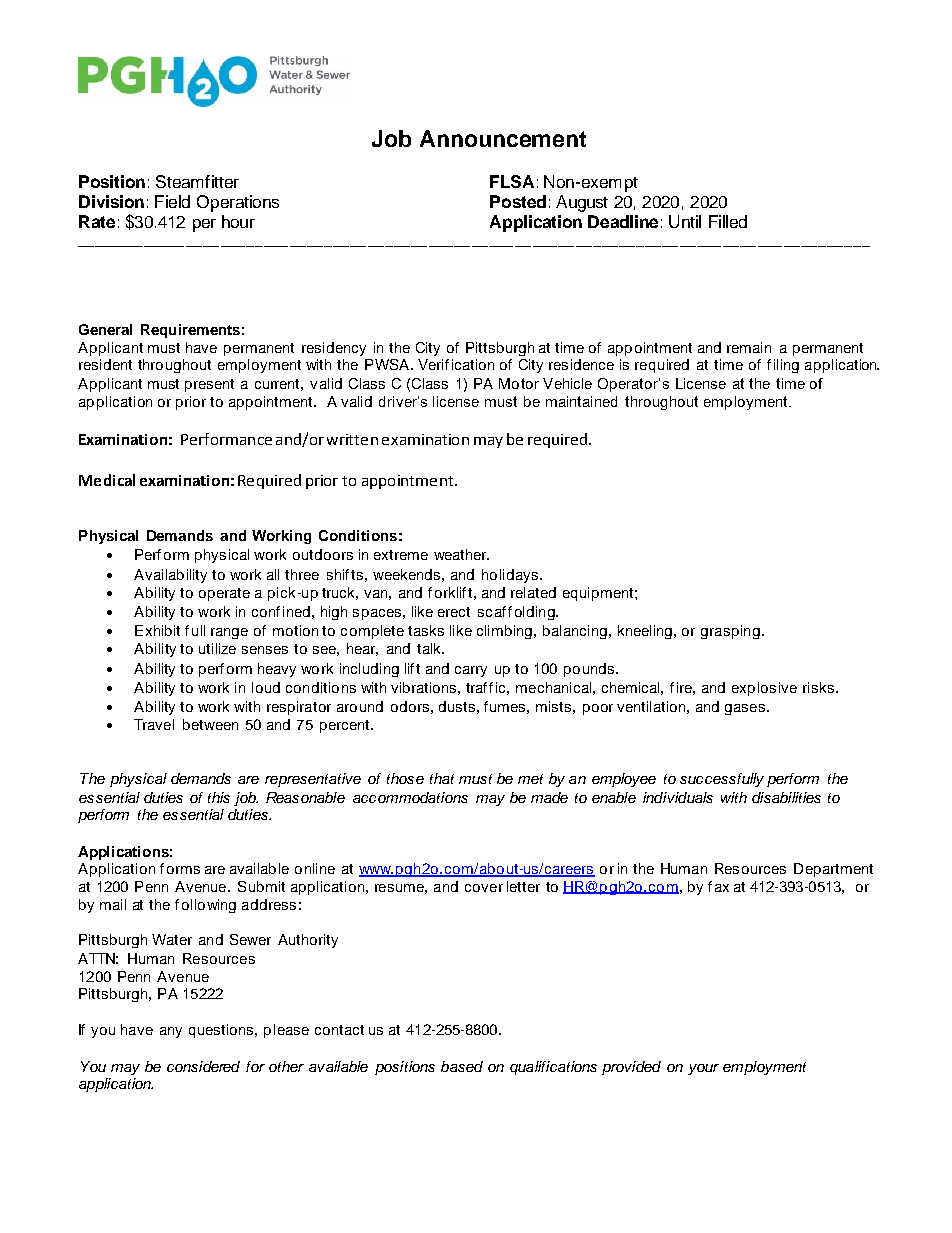 This screenshot has width=952, height=1233. What do you see at coordinates (210, 724) in the screenshot?
I see `between` at bounding box center [210, 724].
